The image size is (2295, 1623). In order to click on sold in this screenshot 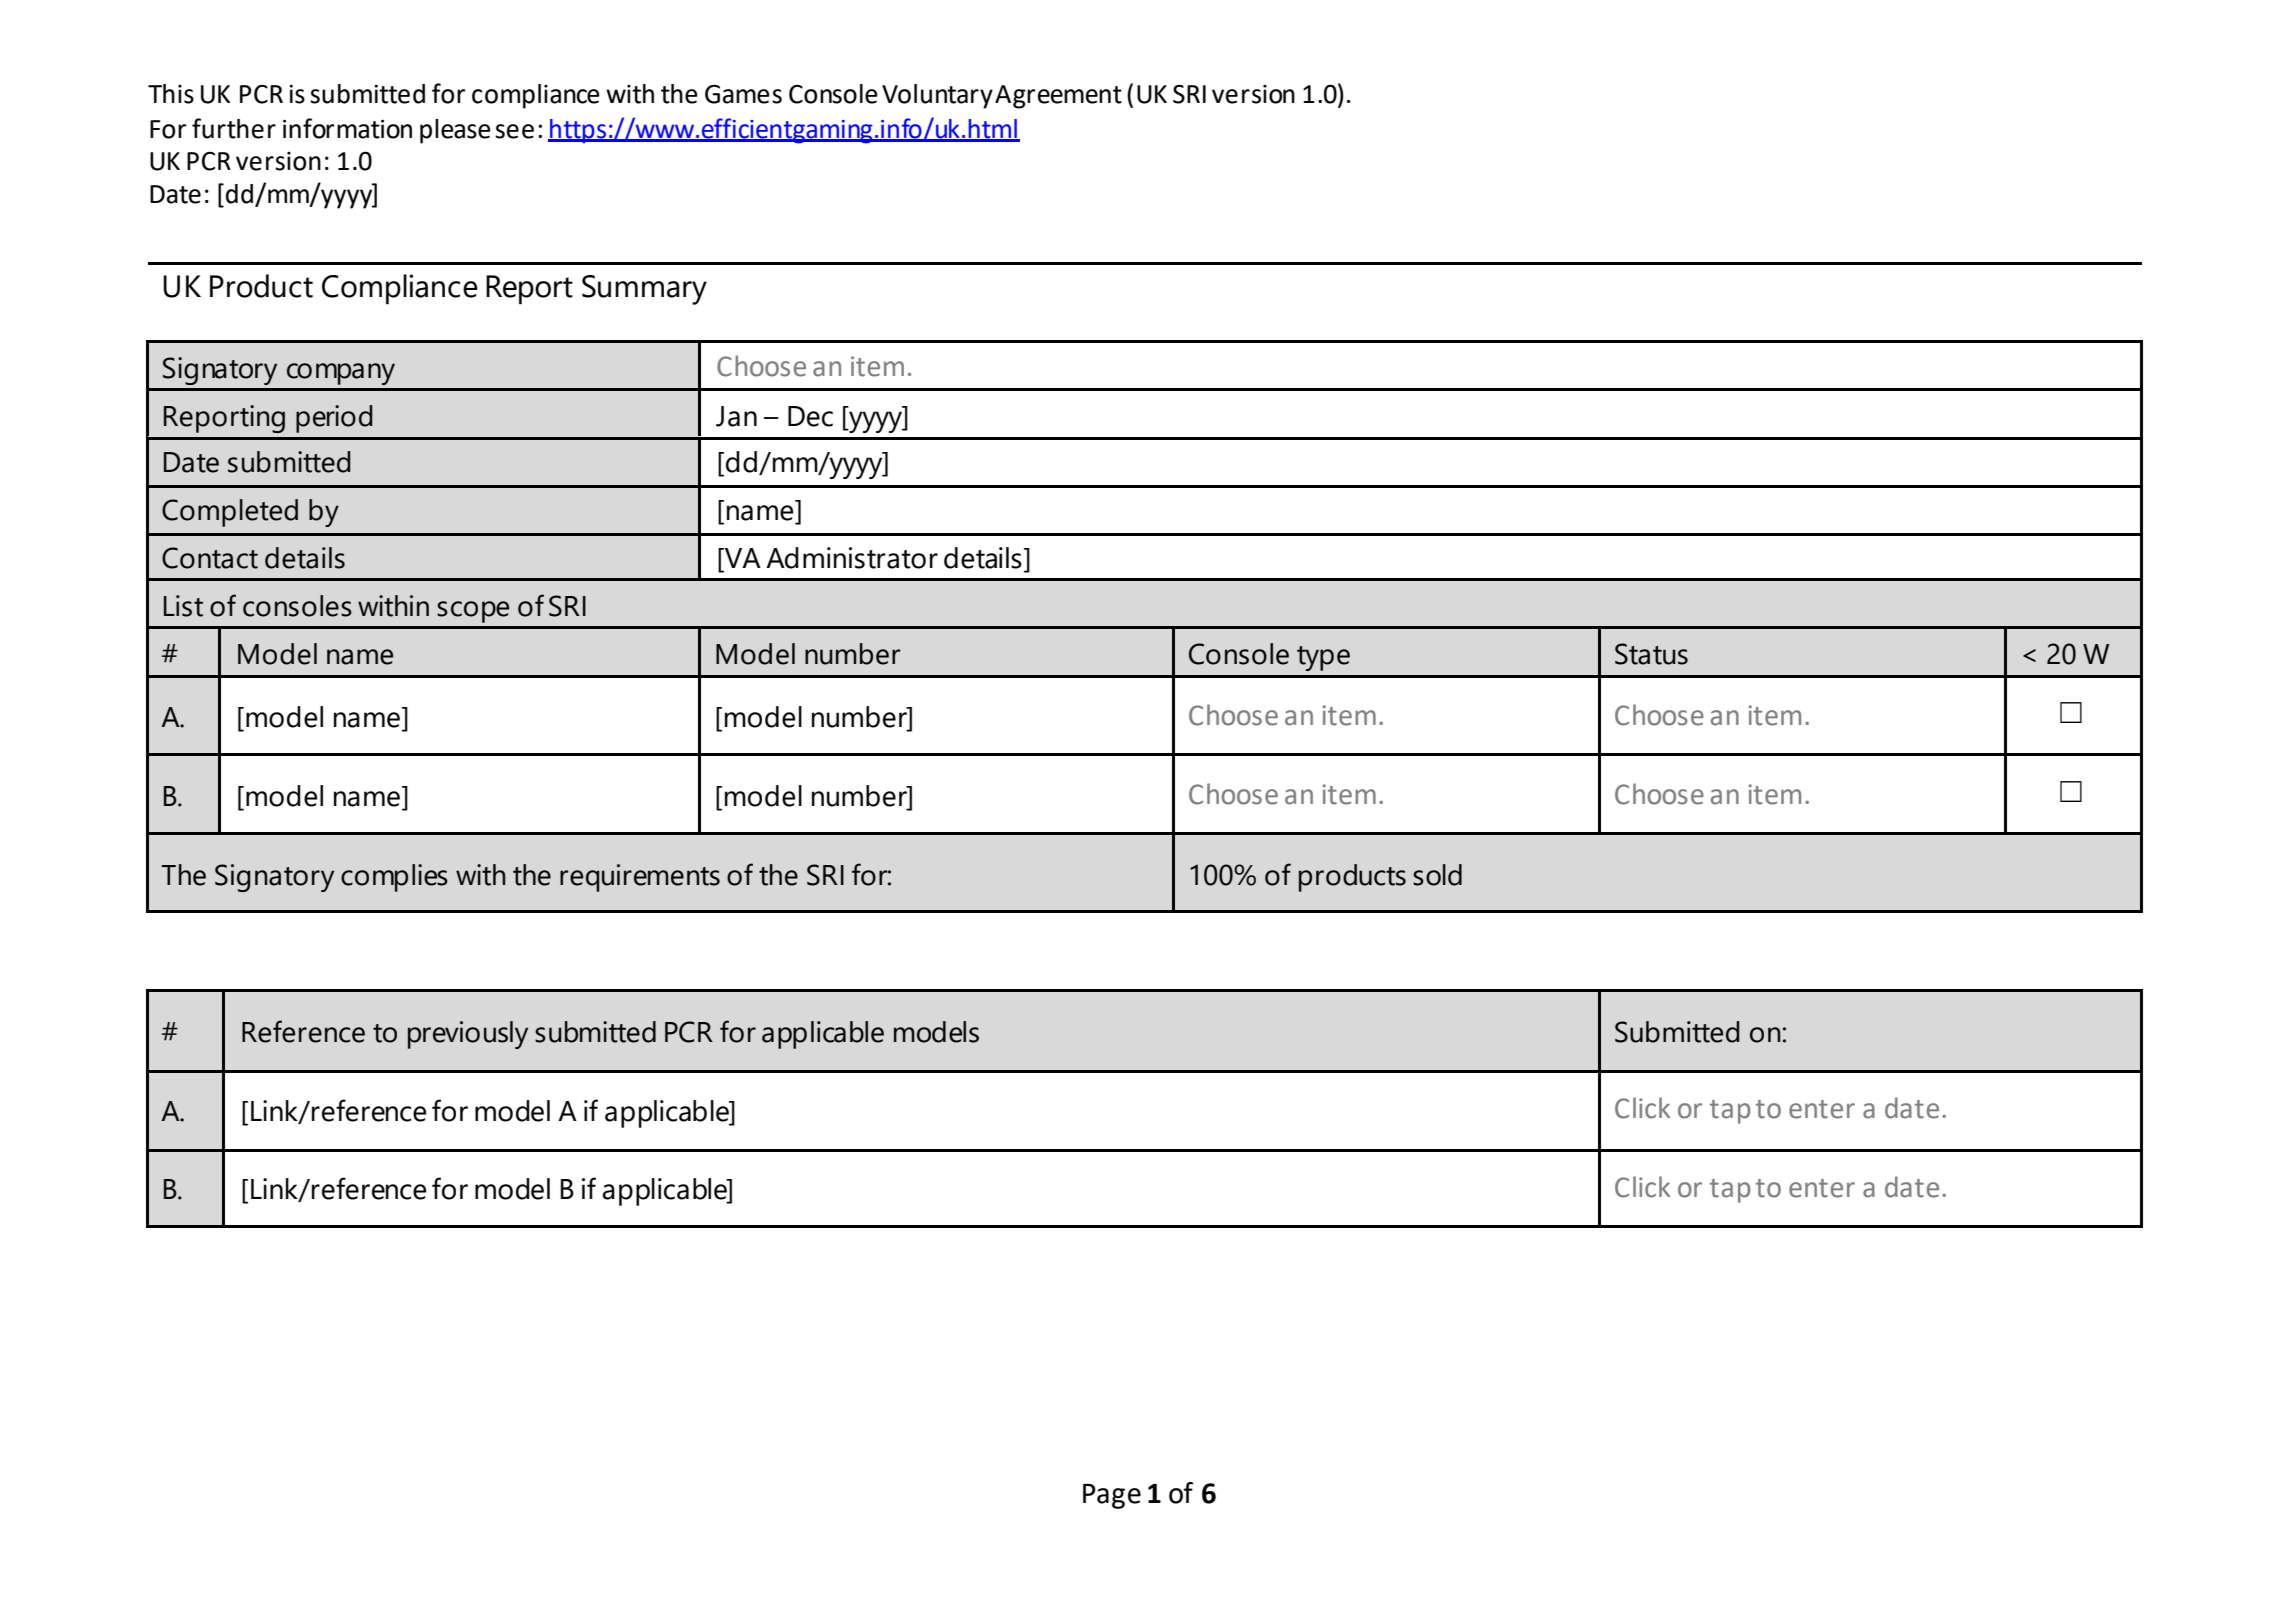, I will do `click(1437, 875)`.
